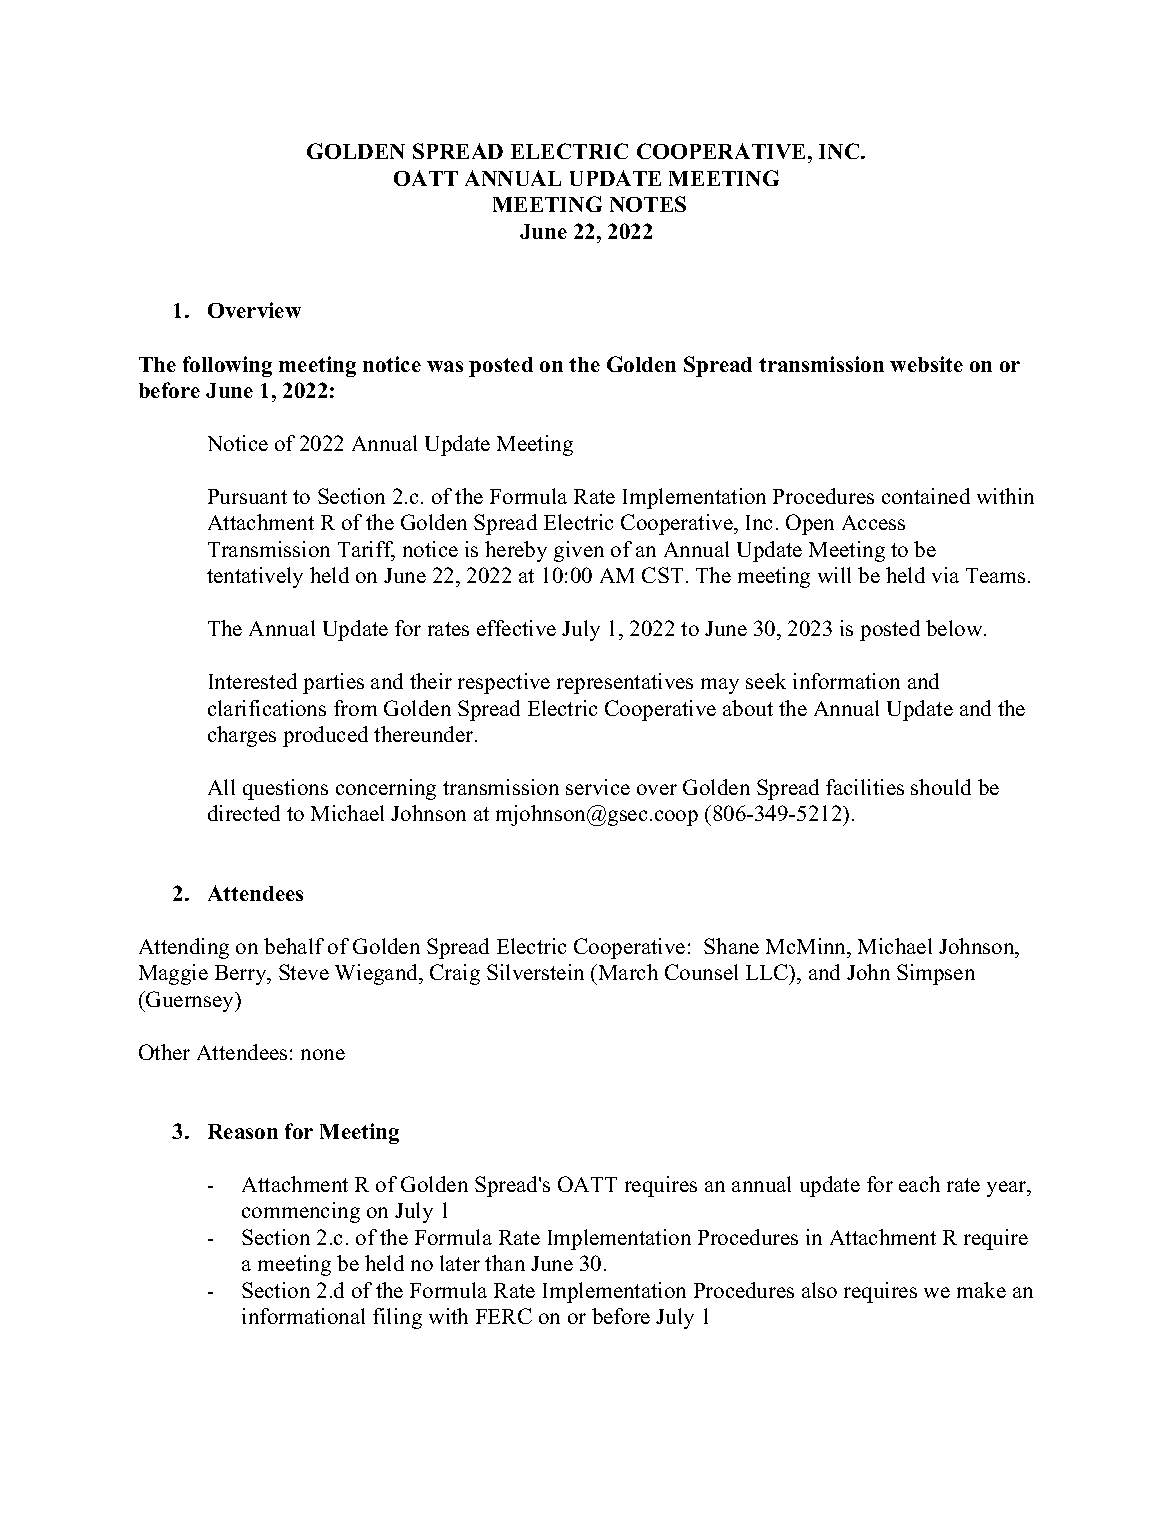  What do you see at coordinates (227, 366) in the screenshot?
I see `following` at bounding box center [227, 366].
